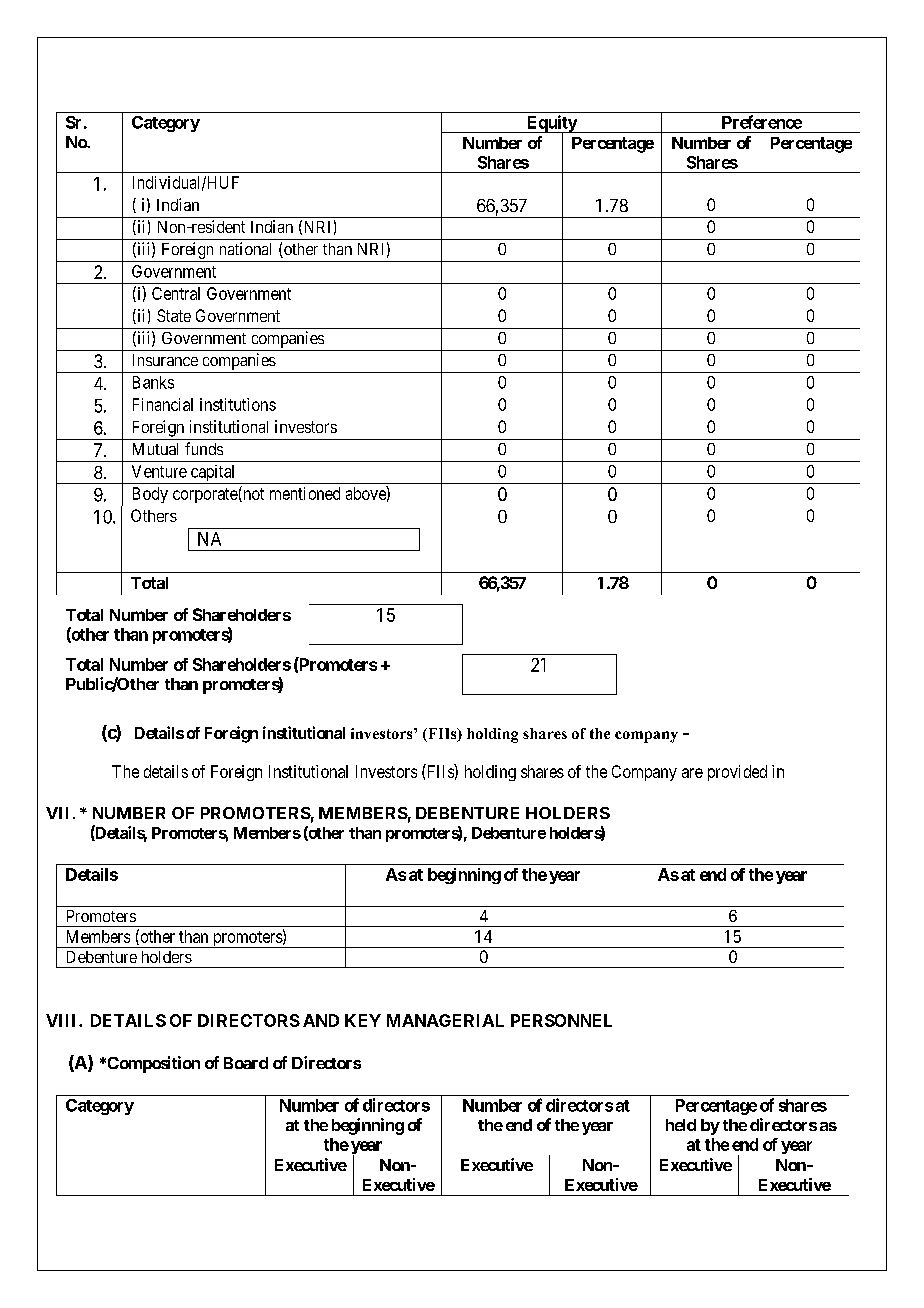  What do you see at coordinates (321, 1020) in the screenshot?
I see `AND` at bounding box center [321, 1020].
